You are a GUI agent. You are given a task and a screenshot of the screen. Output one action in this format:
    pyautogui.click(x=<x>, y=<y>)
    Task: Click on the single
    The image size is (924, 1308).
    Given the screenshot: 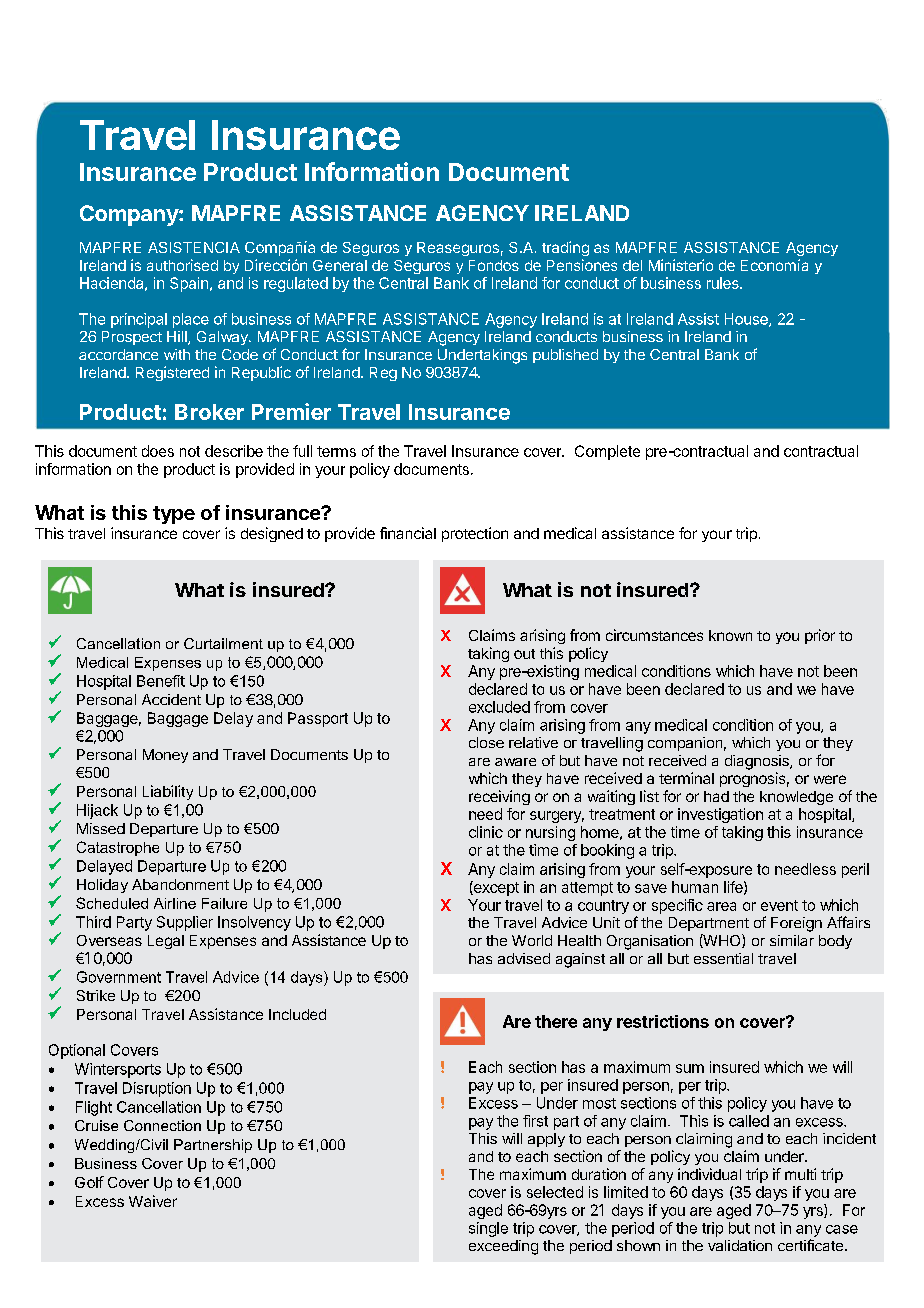 What is the action you would take?
    pyautogui.click(x=488, y=1229)
